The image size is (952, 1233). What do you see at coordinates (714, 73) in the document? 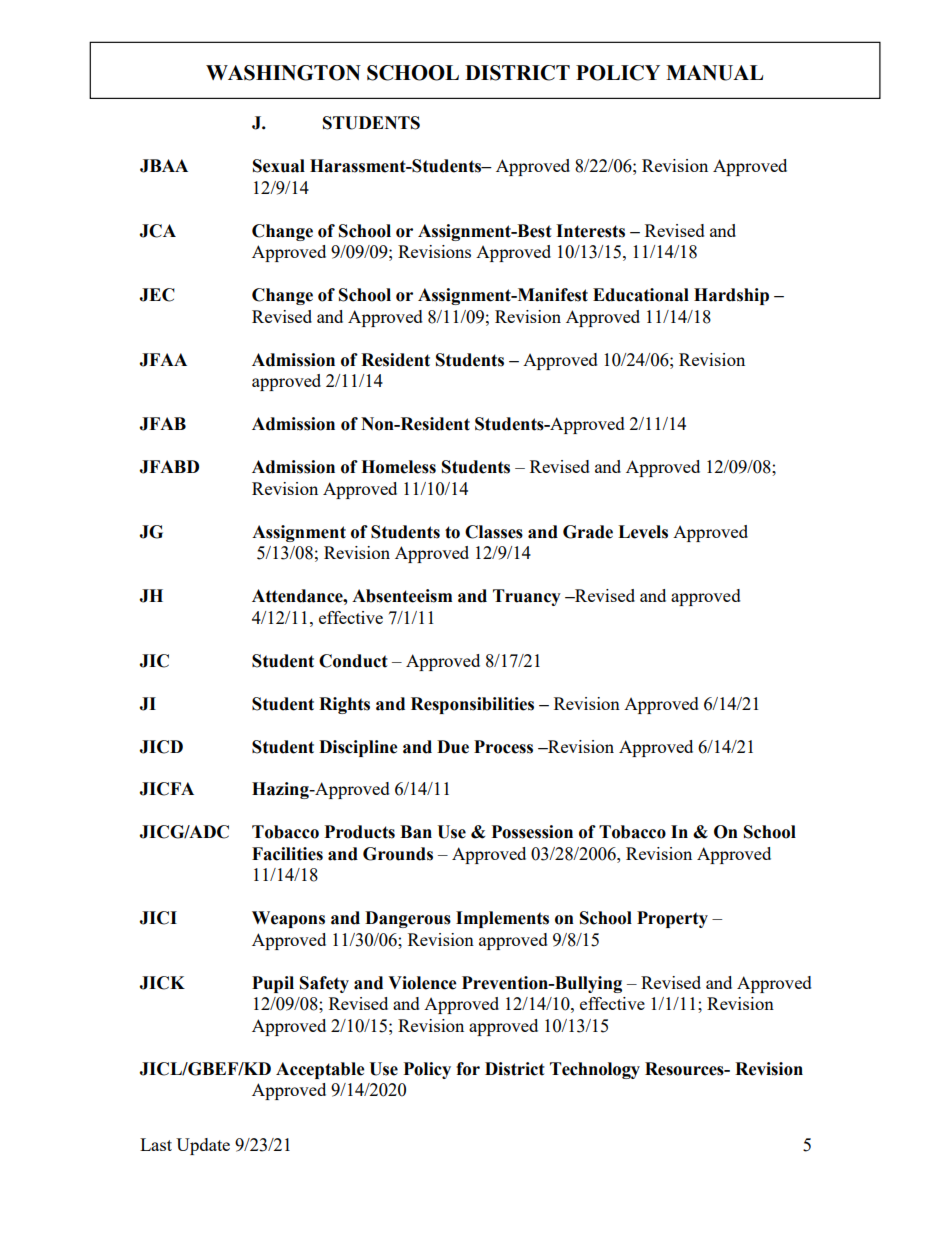
I see `MANUAL` at bounding box center [714, 73].
